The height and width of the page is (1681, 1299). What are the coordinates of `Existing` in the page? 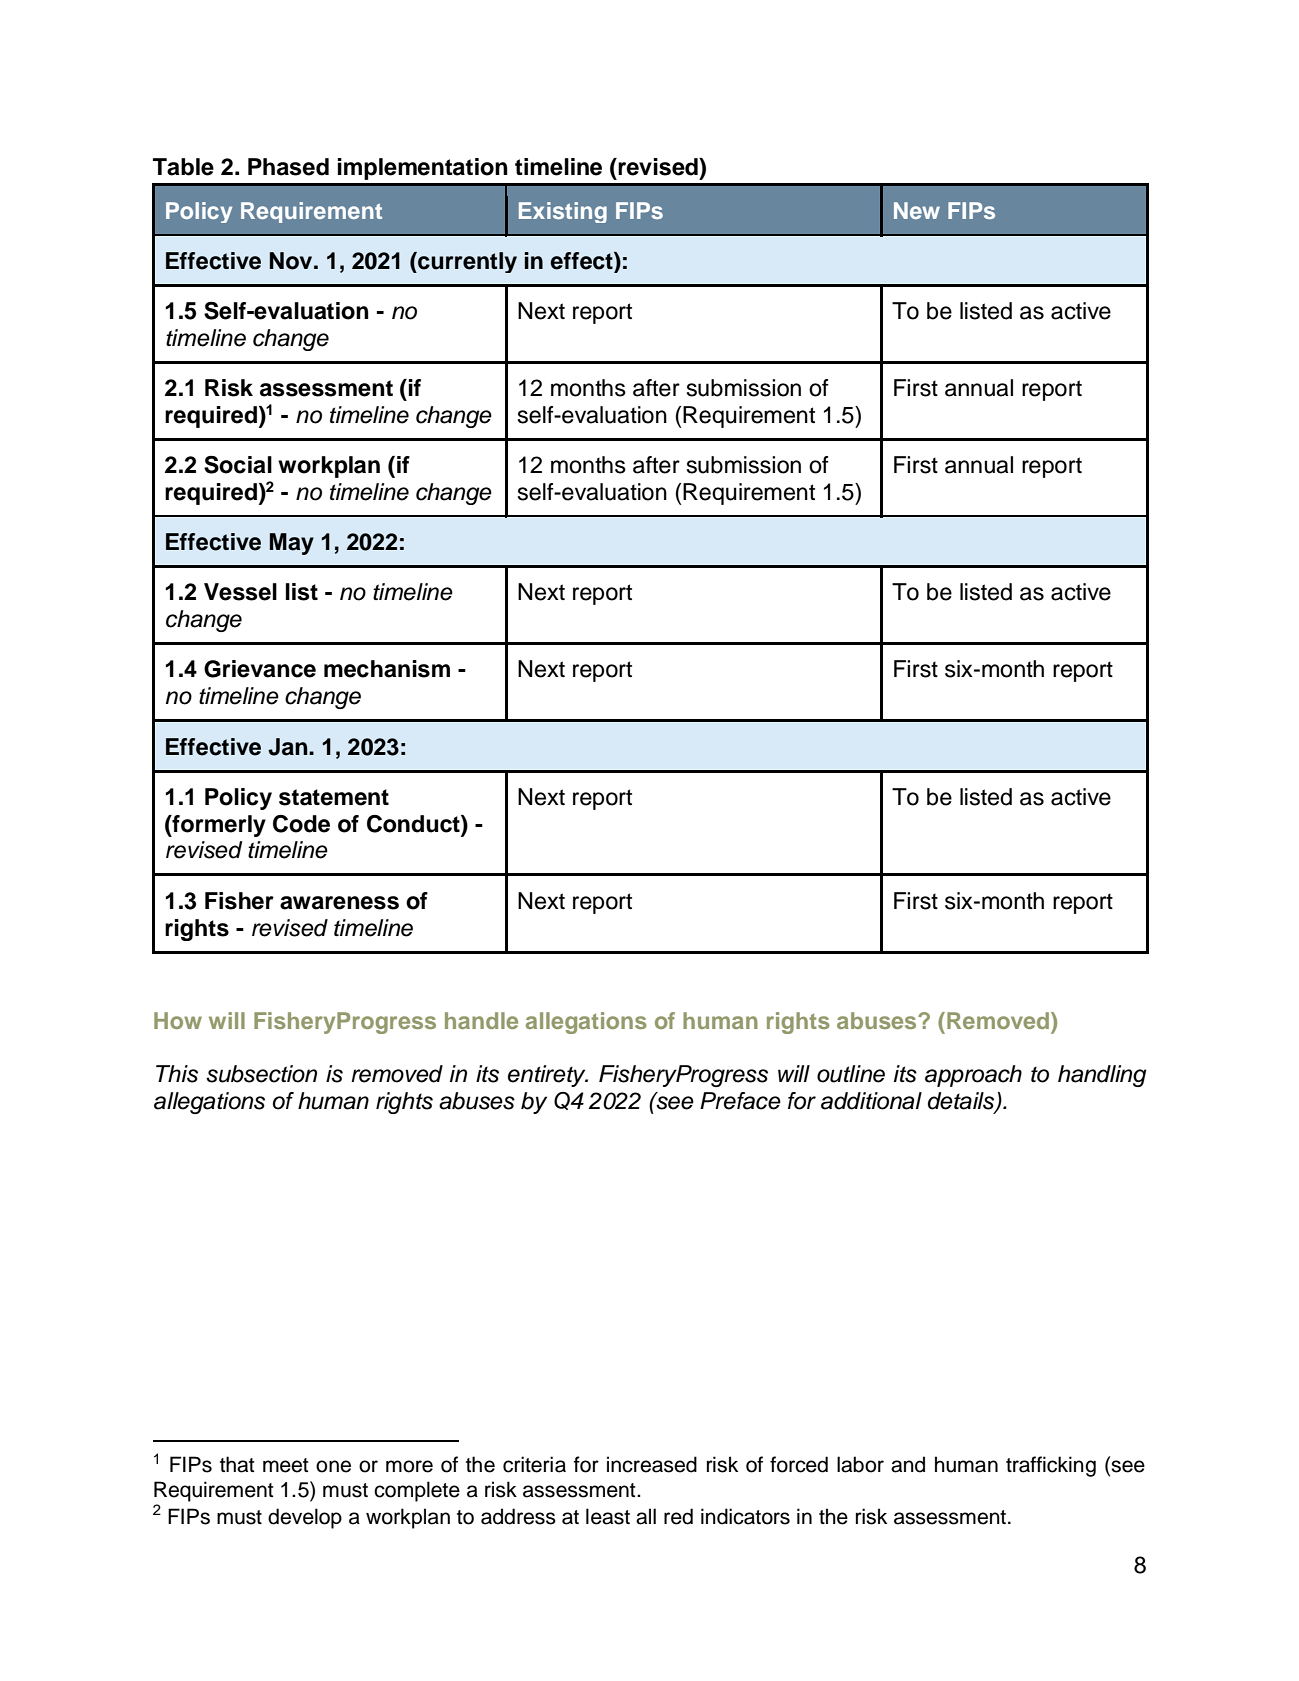 It's located at (563, 212).
